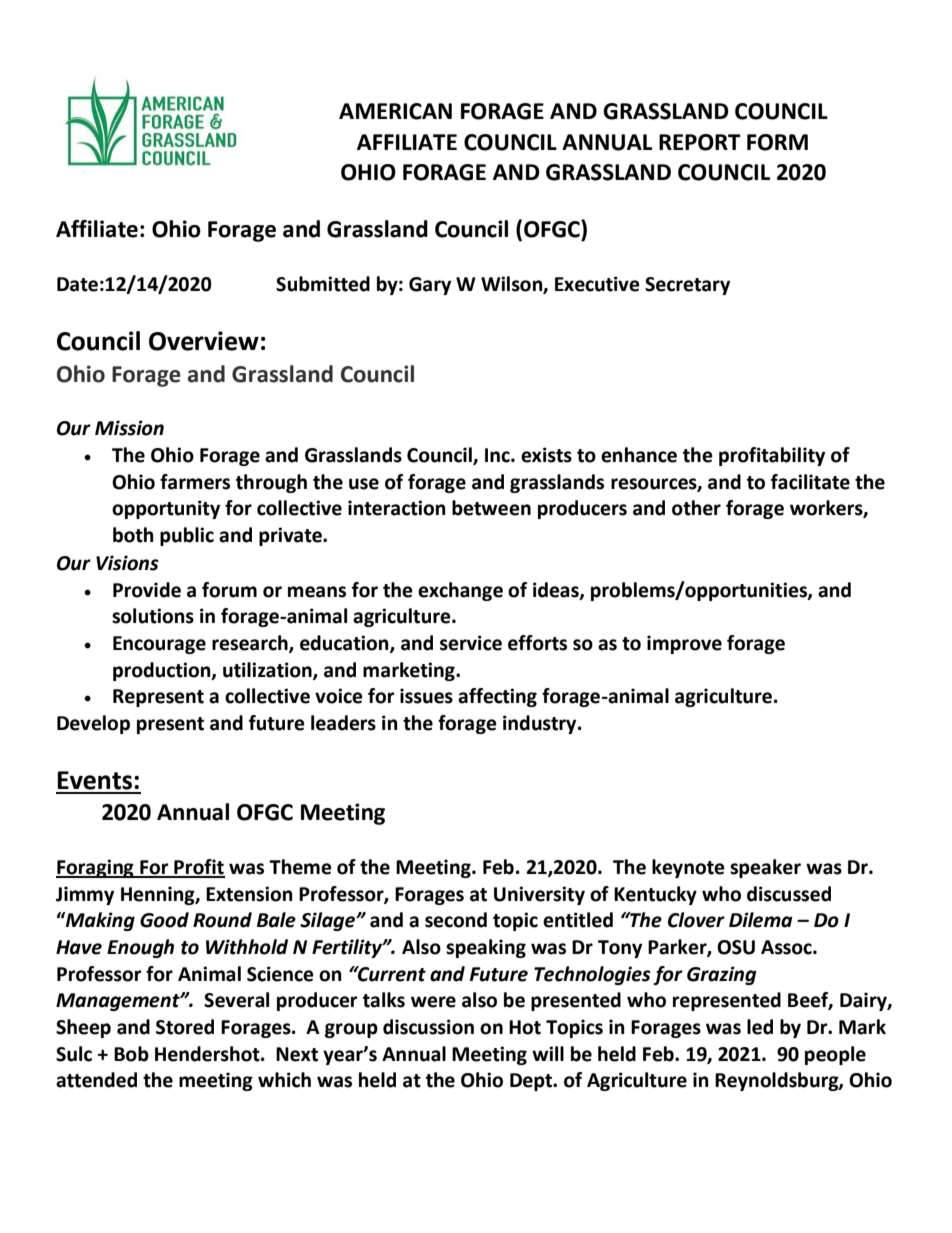  Describe the element at coordinates (546, 455) in the screenshot. I see `exists` at that location.
